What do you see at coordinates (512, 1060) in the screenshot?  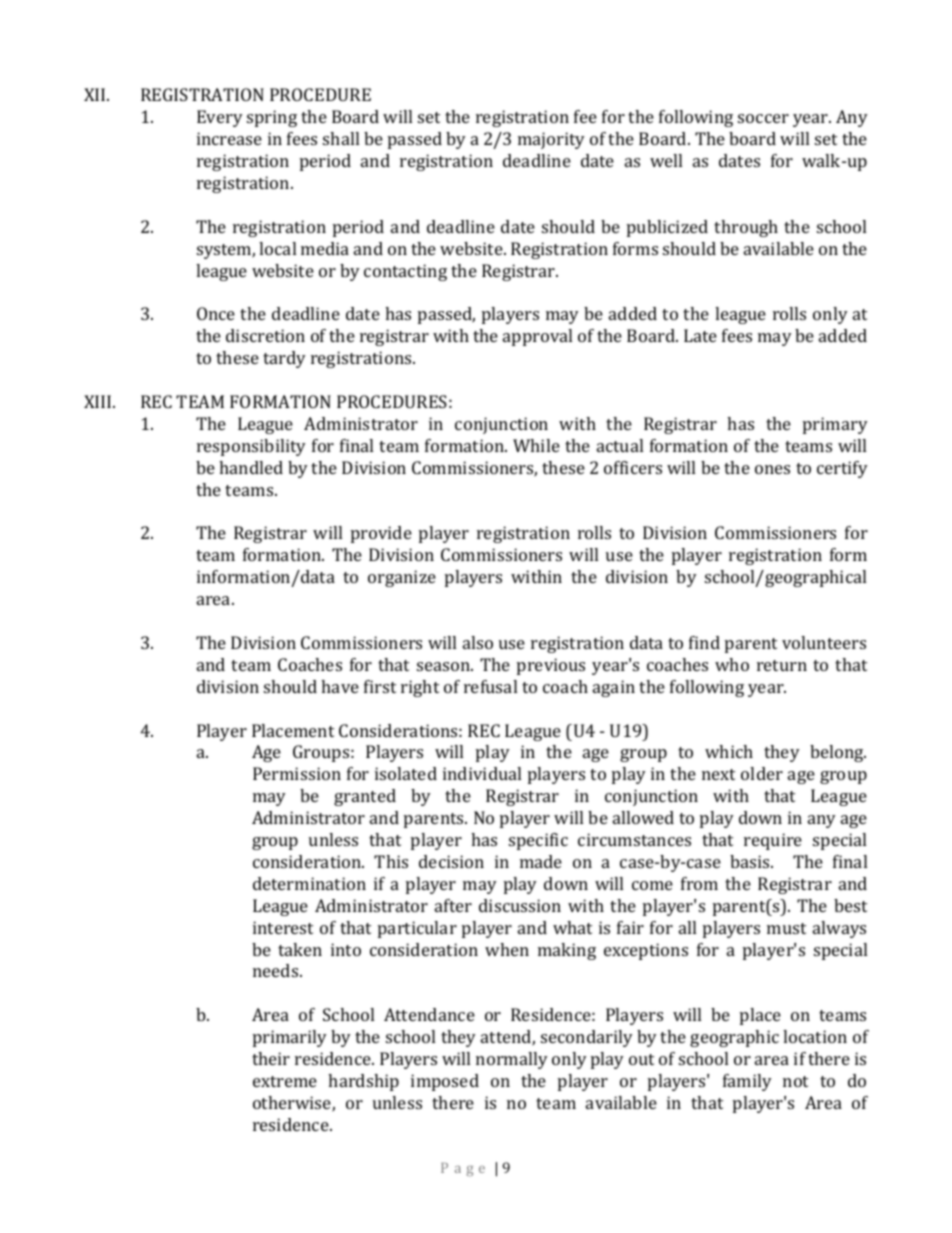 I see `normally` at bounding box center [512, 1060].
